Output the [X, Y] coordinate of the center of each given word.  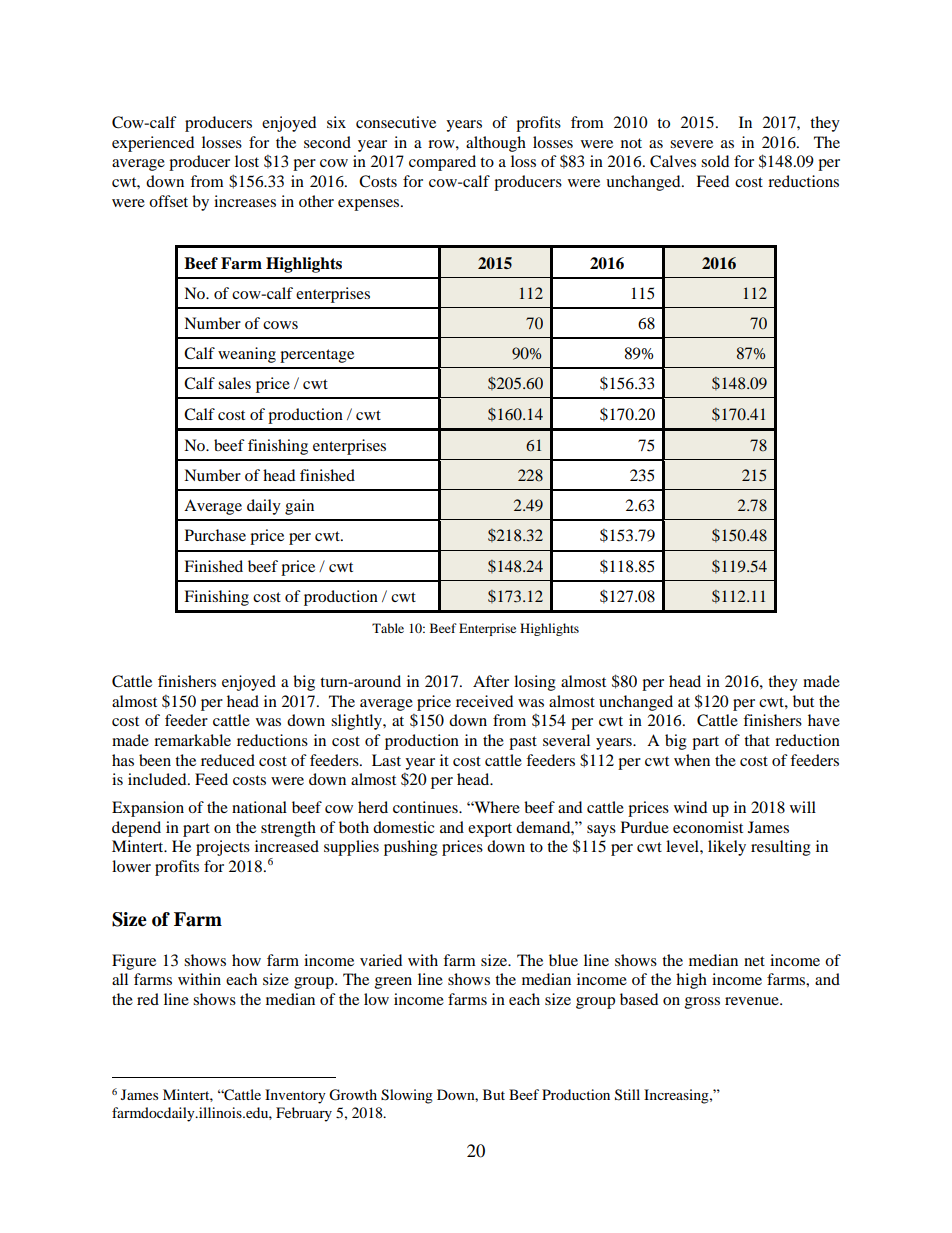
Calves [673, 161]
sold [715, 161]
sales [234, 383]
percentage [317, 356]
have [824, 720]
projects [223, 848]
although [496, 144]
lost [247, 161]
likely [727, 848]
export [490, 830]
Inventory [295, 1096]
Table [388, 628]
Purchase [215, 535]
